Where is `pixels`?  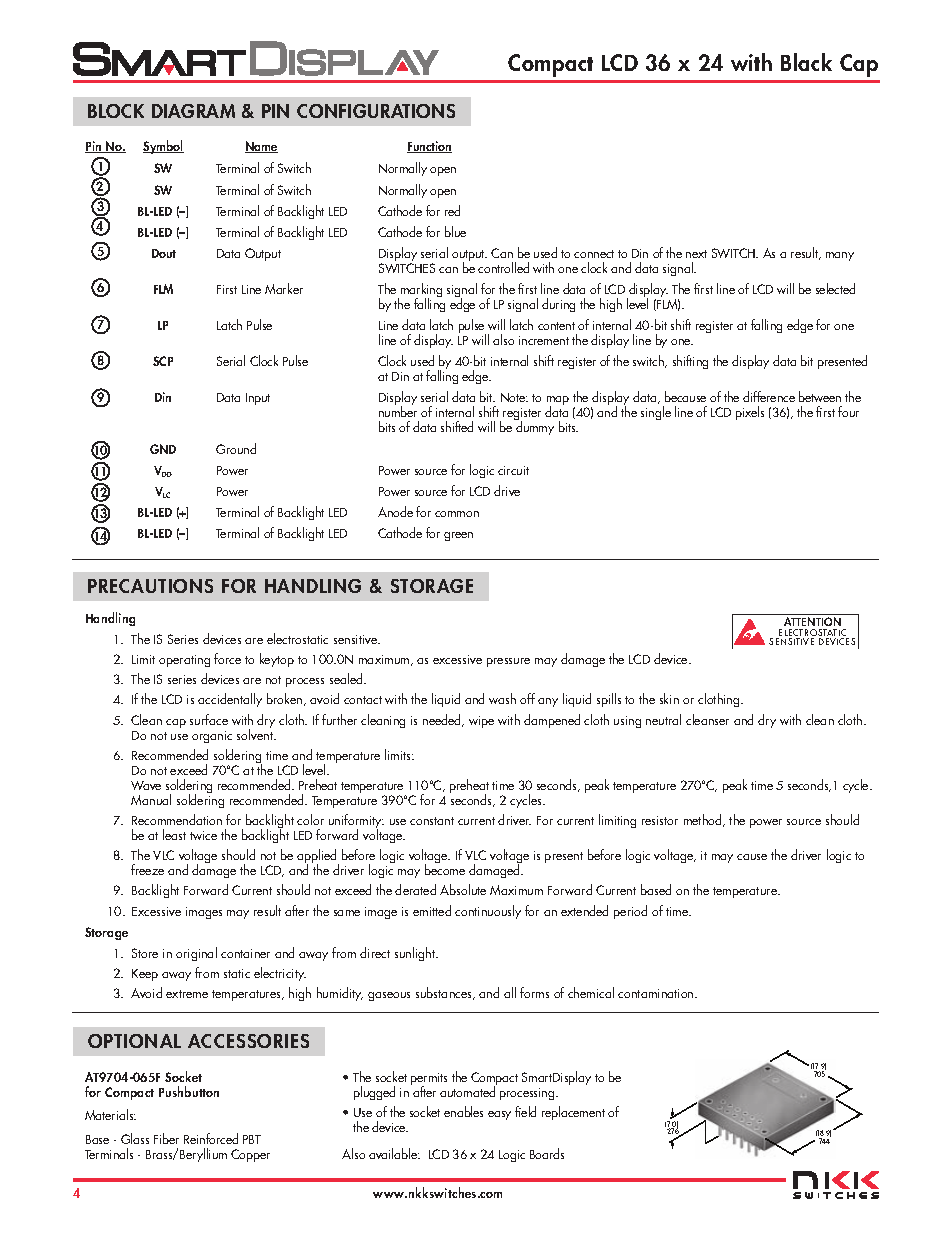 pixels is located at coordinates (750, 413).
